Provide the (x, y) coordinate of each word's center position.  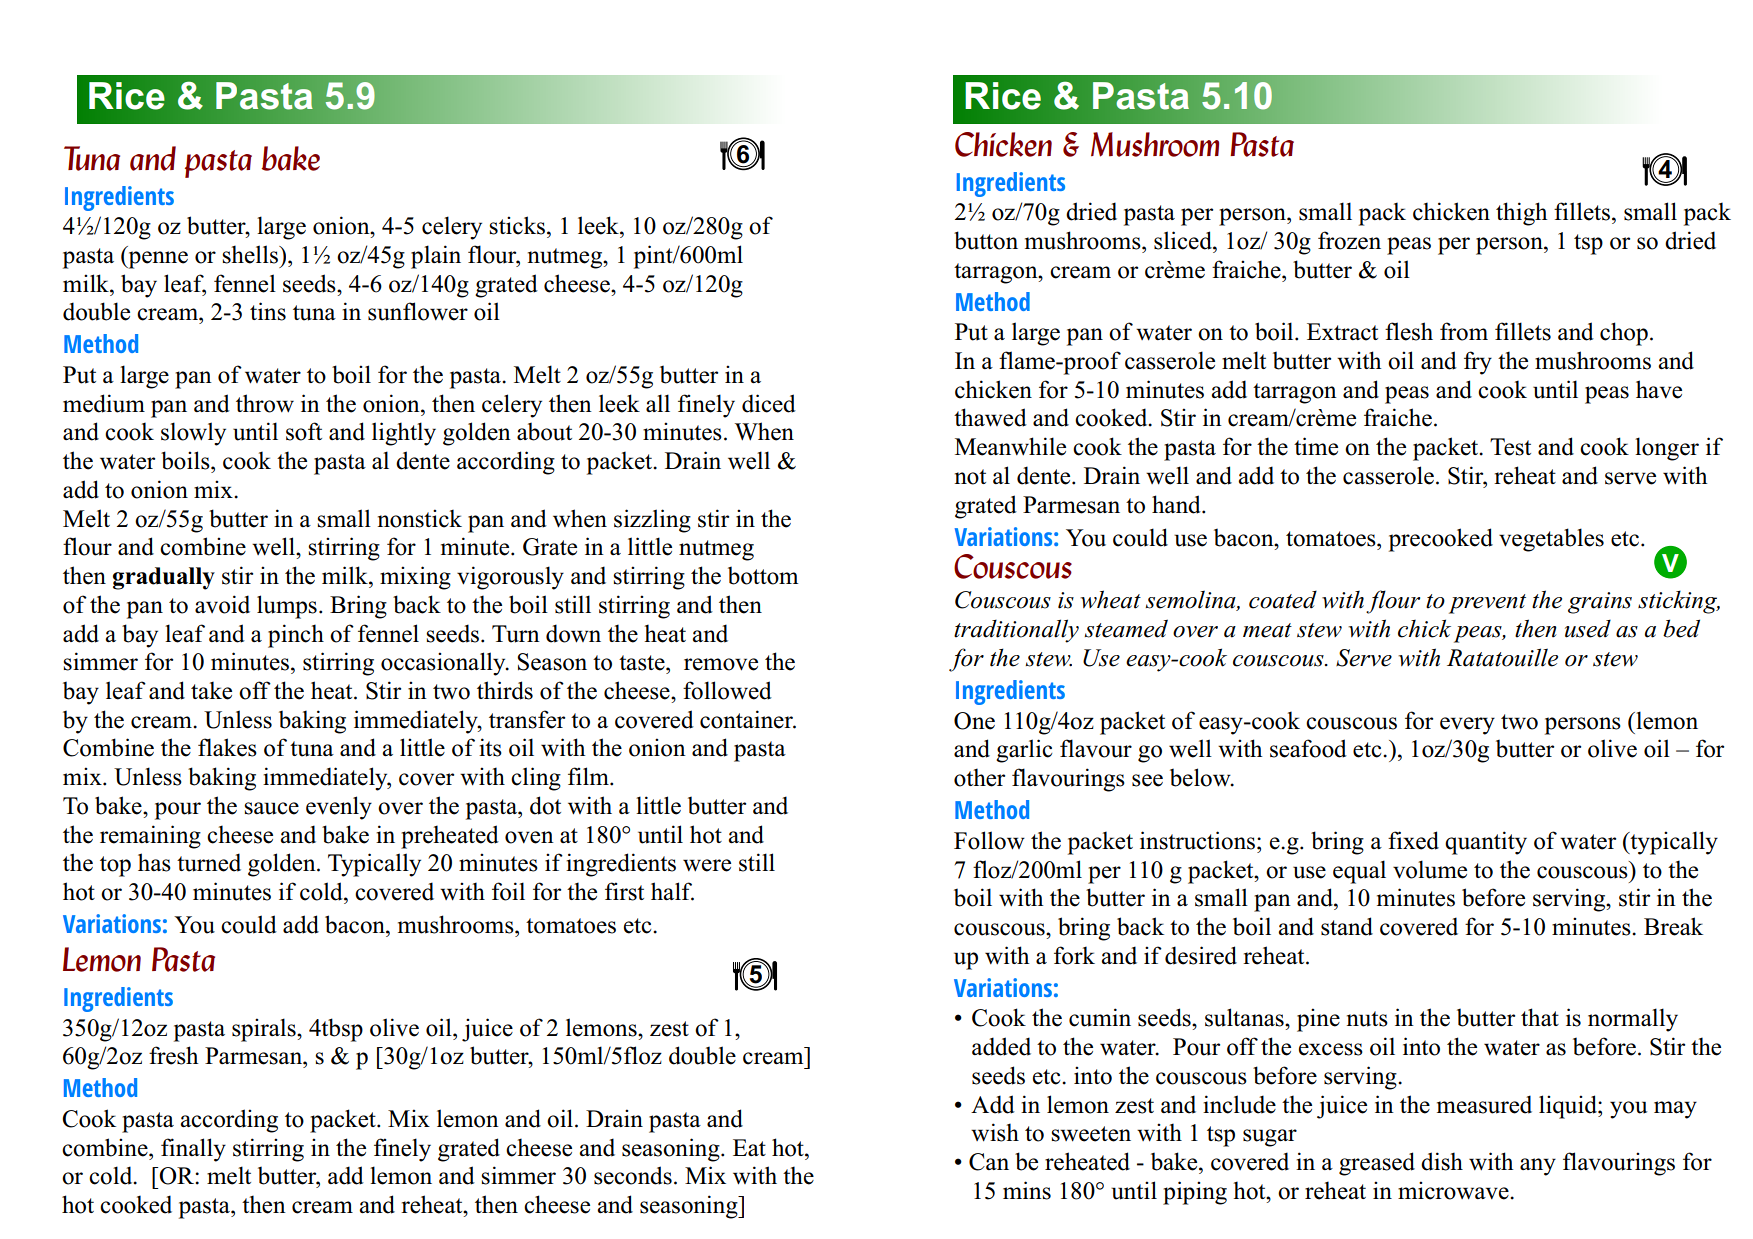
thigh (1521, 214)
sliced (1184, 240)
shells (251, 254)
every (1467, 726)
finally (193, 1150)
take (211, 690)
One (974, 721)
